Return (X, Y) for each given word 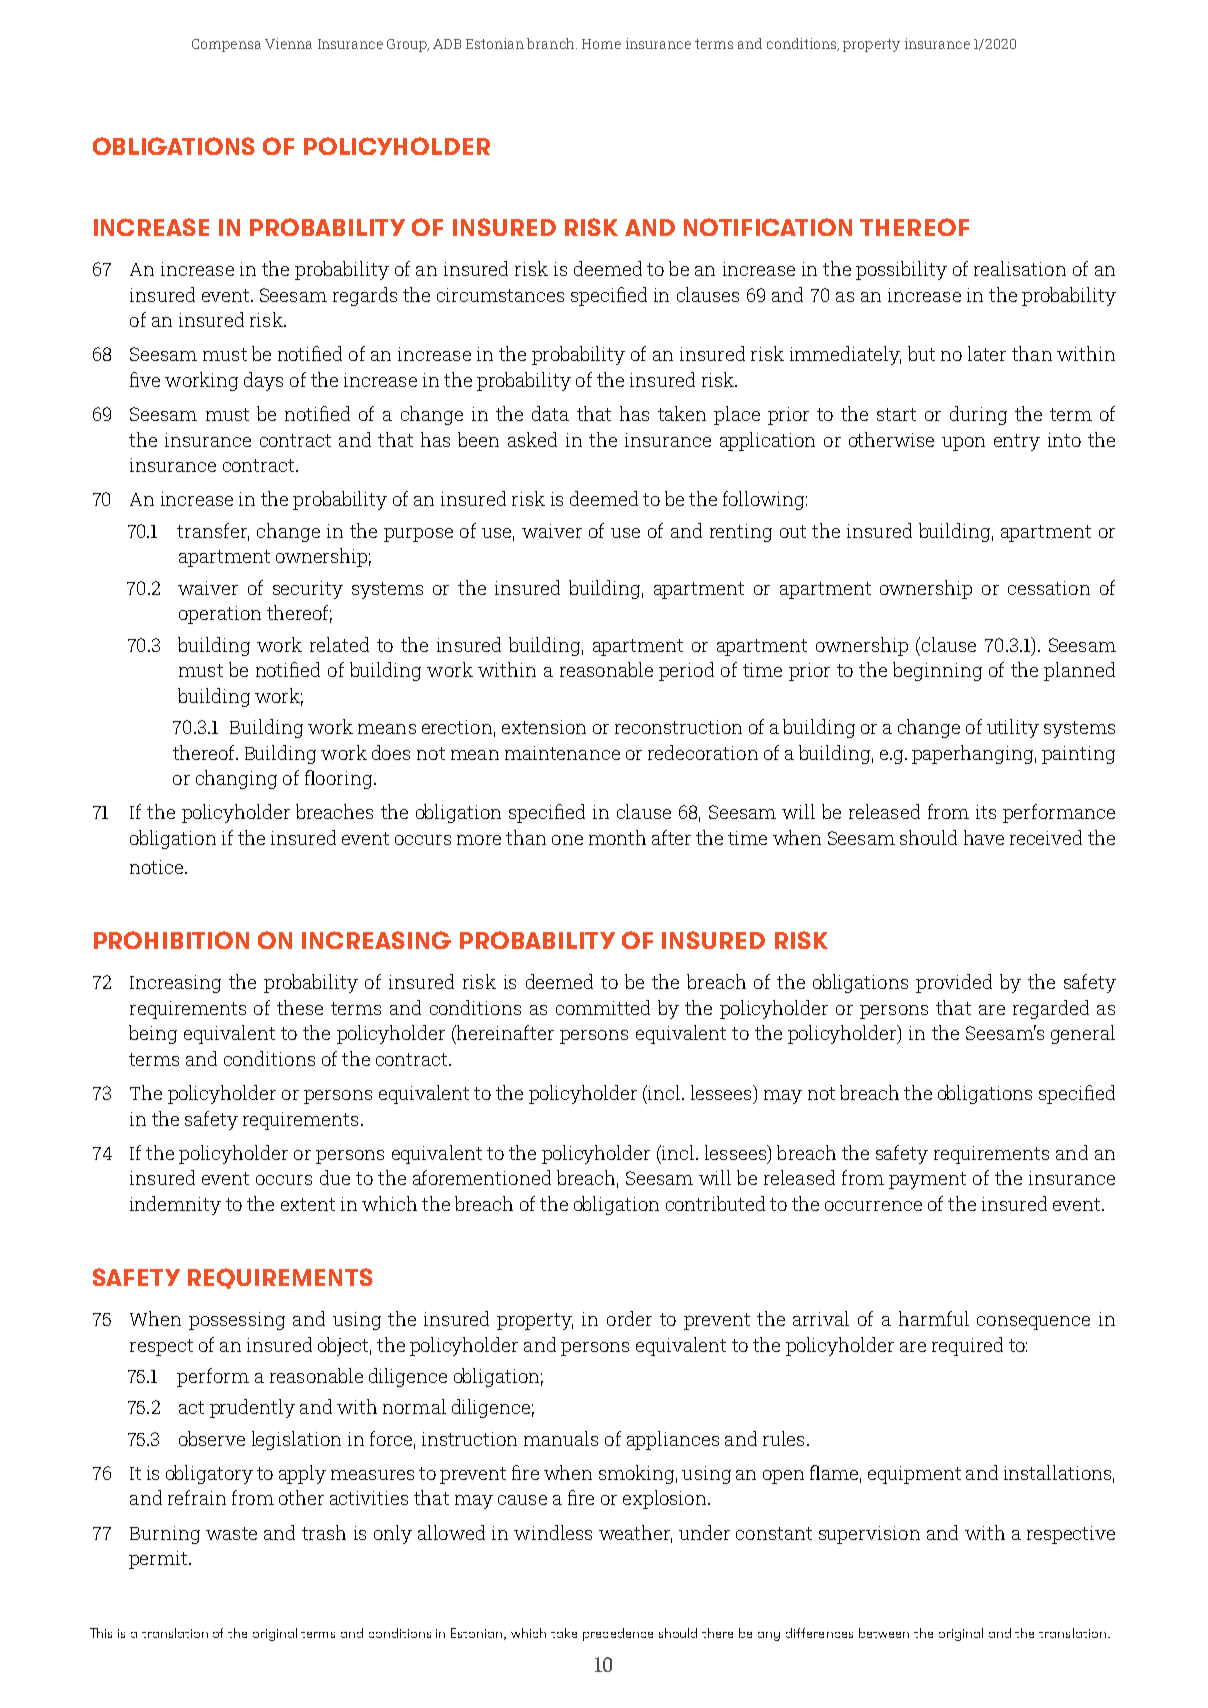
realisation (1020, 268)
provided (954, 983)
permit (159, 1560)
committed (603, 1007)
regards (365, 296)
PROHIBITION (171, 940)
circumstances (500, 295)
